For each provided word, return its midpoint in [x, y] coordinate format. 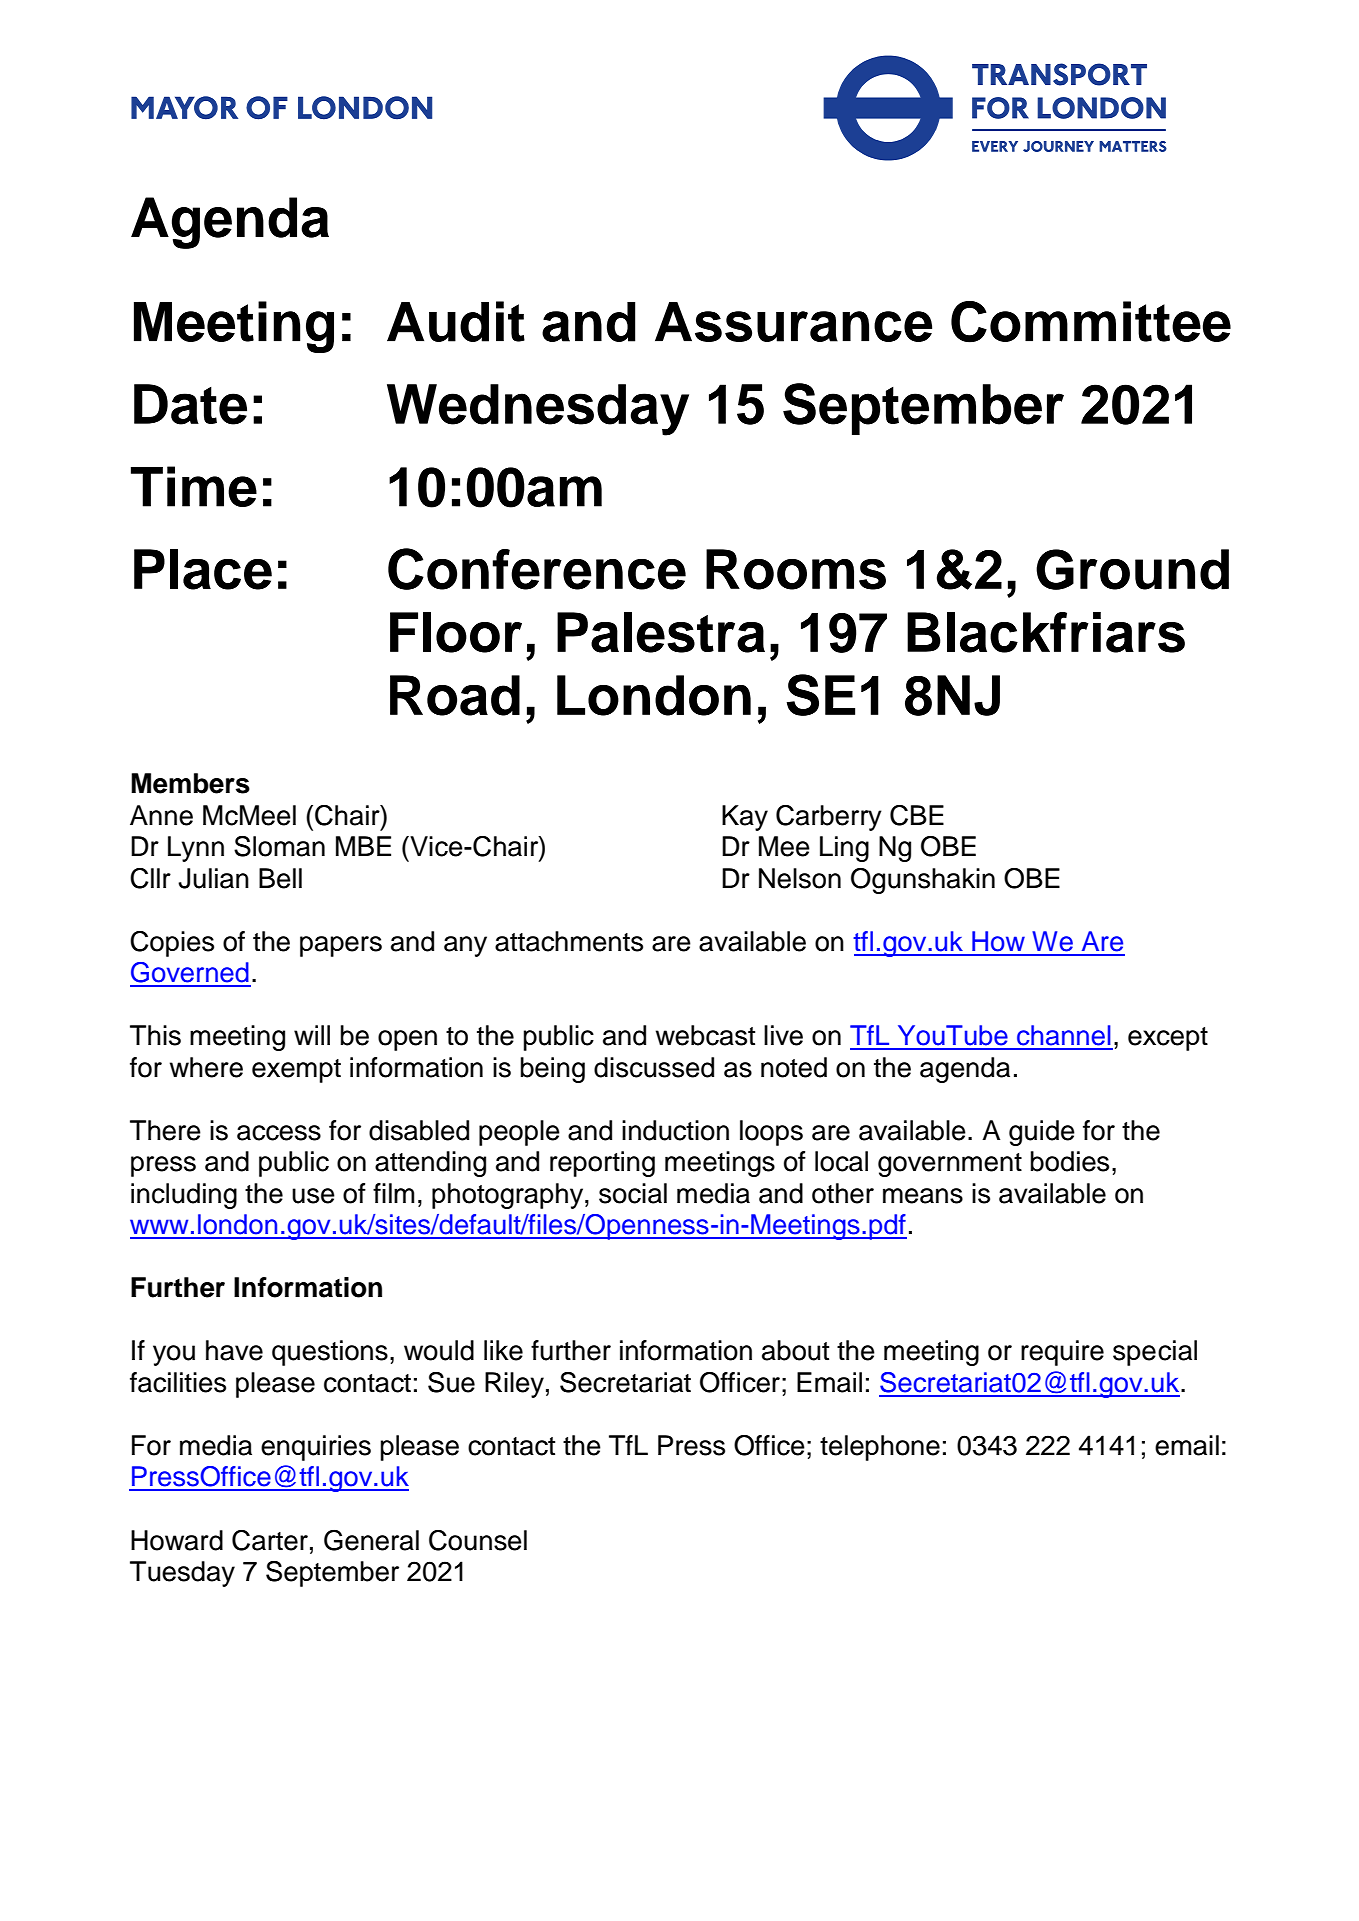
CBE [917, 815]
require [1062, 1353]
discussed [654, 1067]
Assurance [793, 322]
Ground [1132, 569]
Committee [1091, 322]
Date [190, 404]
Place [203, 569]
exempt [296, 1071]
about [795, 1350]
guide [1042, 1133]
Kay [745, 818]
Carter [270, 1540]
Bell [280, 878]
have [234, 1350]
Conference [537, 569]
